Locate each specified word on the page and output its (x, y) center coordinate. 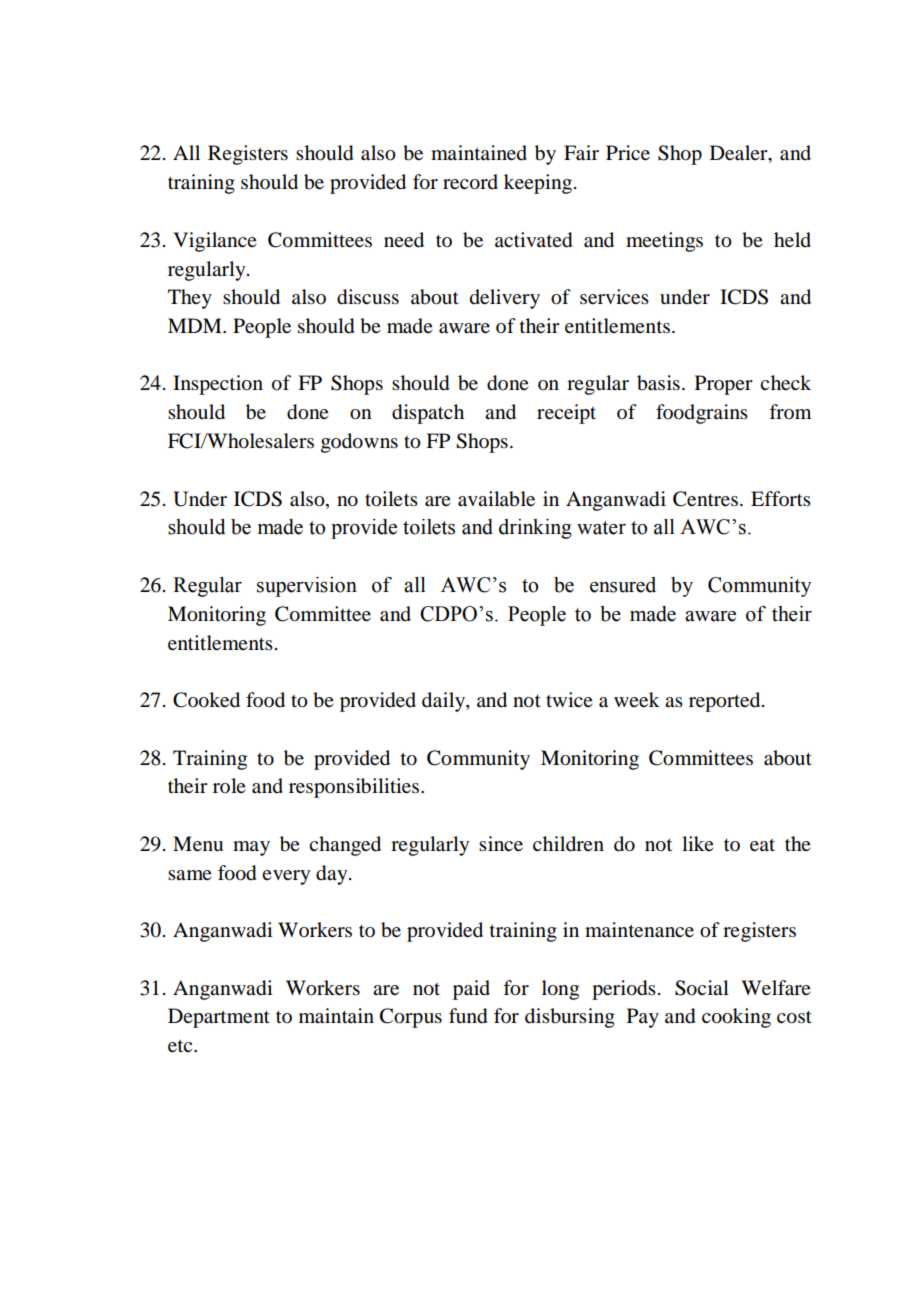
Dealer (740, 154)
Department (219, 1018)
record (470, 182)
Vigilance (215, 242)
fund (468, 1016)
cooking (736, 1018)
